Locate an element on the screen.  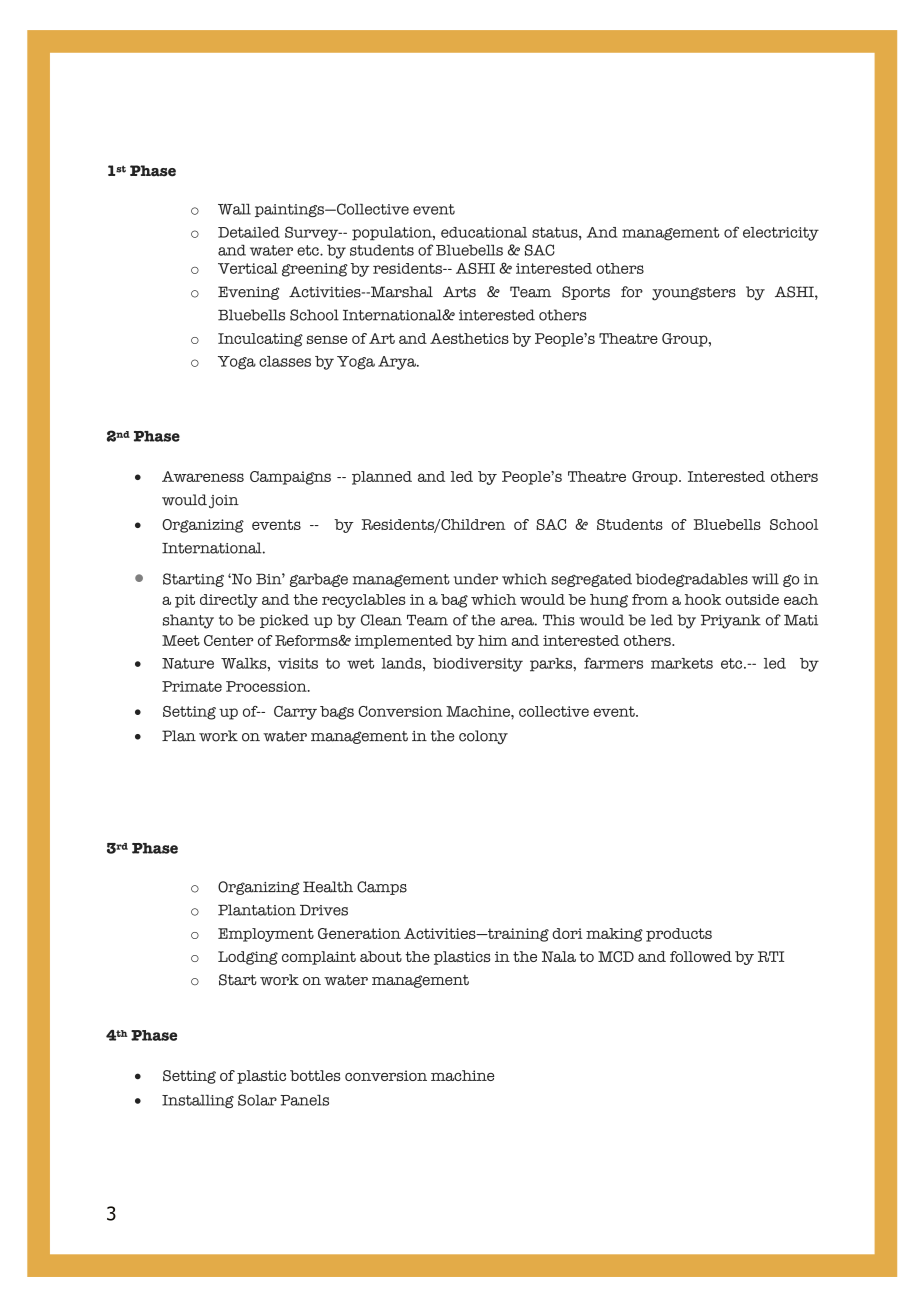
Center is located at coordinates (228, 640).
